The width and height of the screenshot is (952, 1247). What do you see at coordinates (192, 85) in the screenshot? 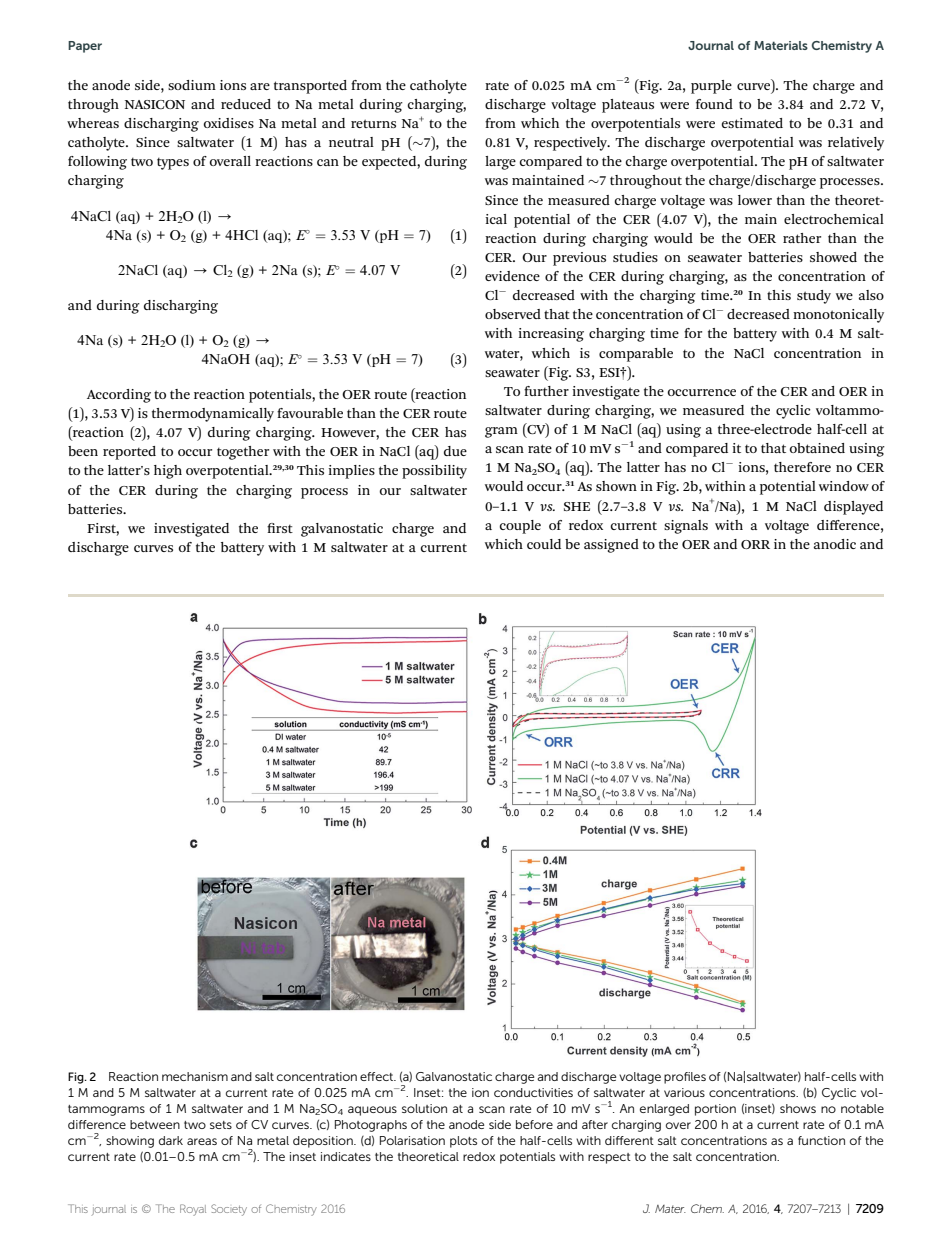
I see `sodium` at bounding box center [192, 85].
